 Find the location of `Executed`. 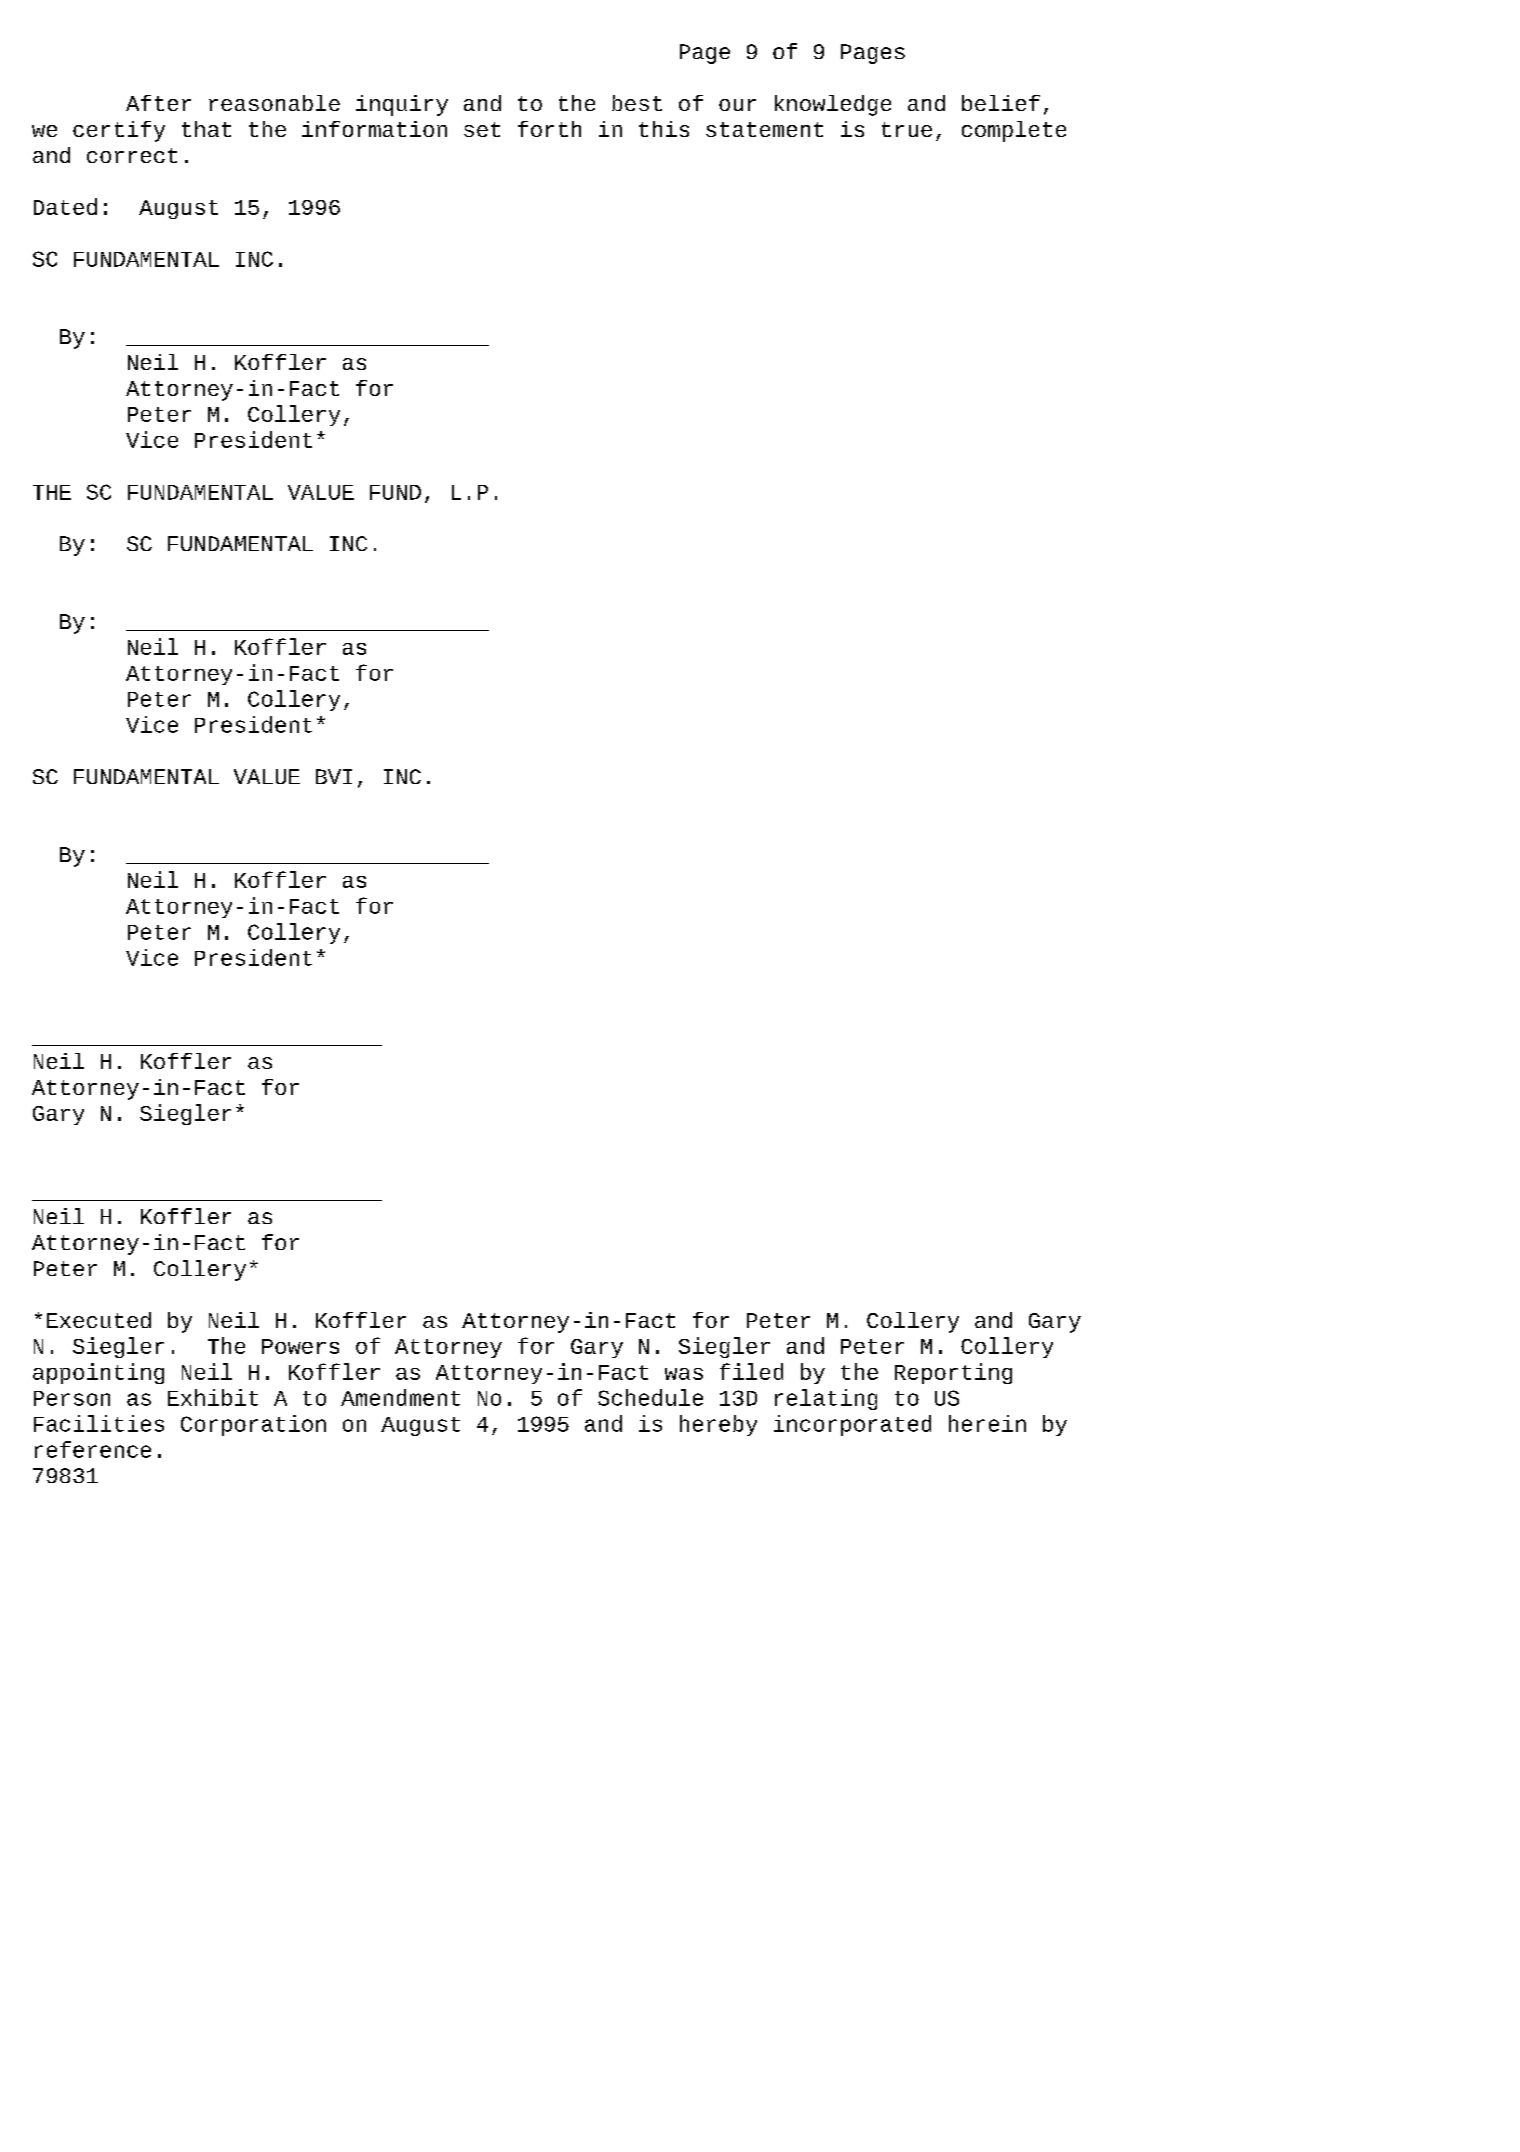

Executed is located at coordinates (99, 1320).
